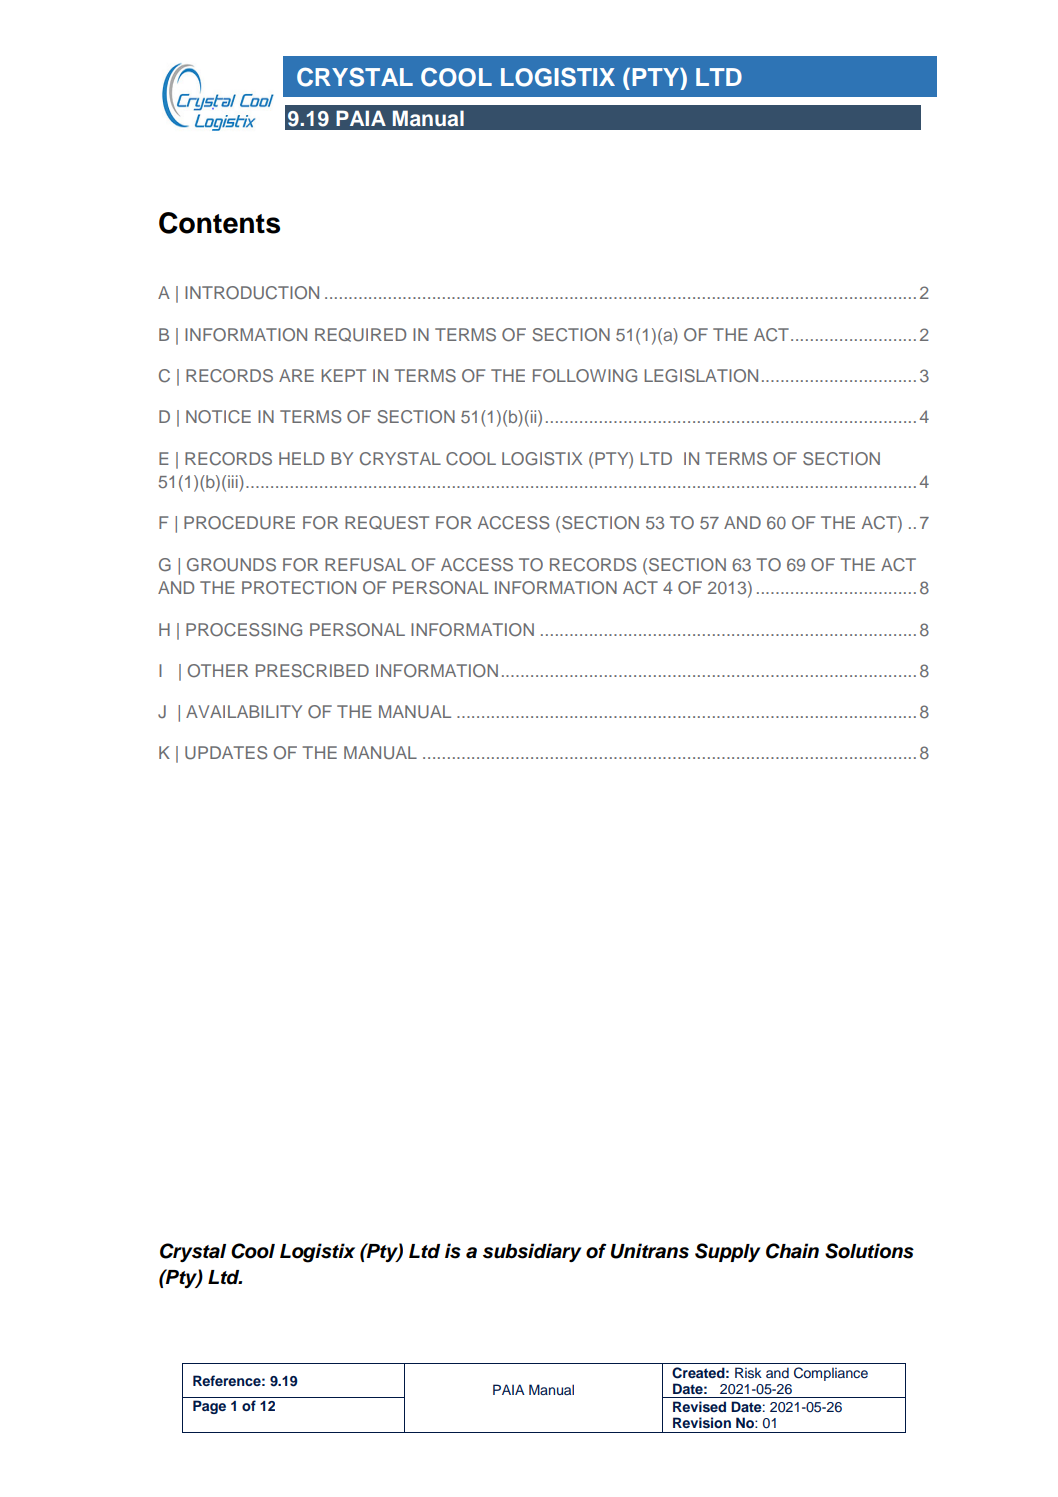 This screenshot has height=1497, width=1058. I want to click on REQUIRED, so click(360, 335).
